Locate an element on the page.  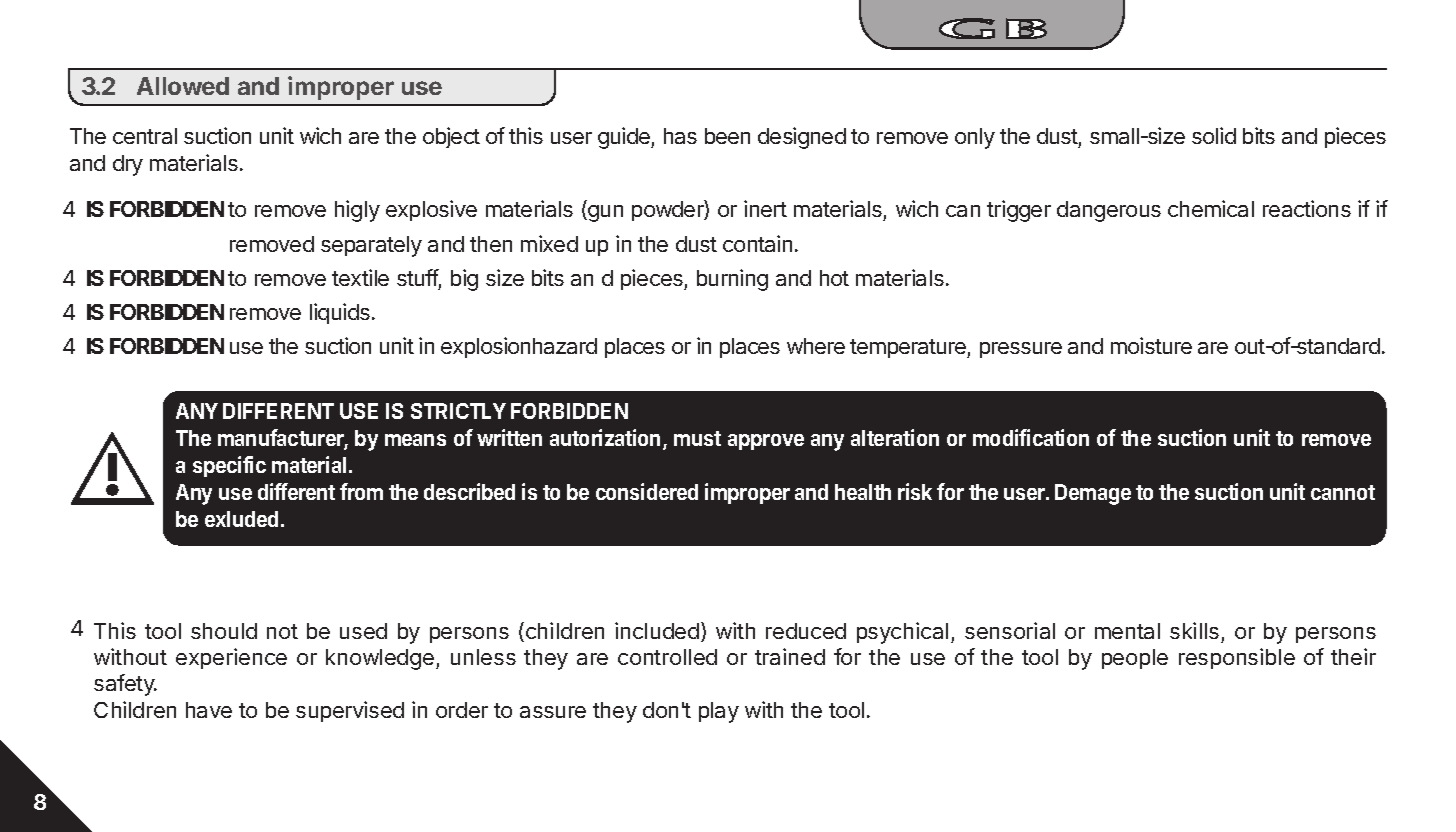
moisture is located at coordinates (1151, 345).
